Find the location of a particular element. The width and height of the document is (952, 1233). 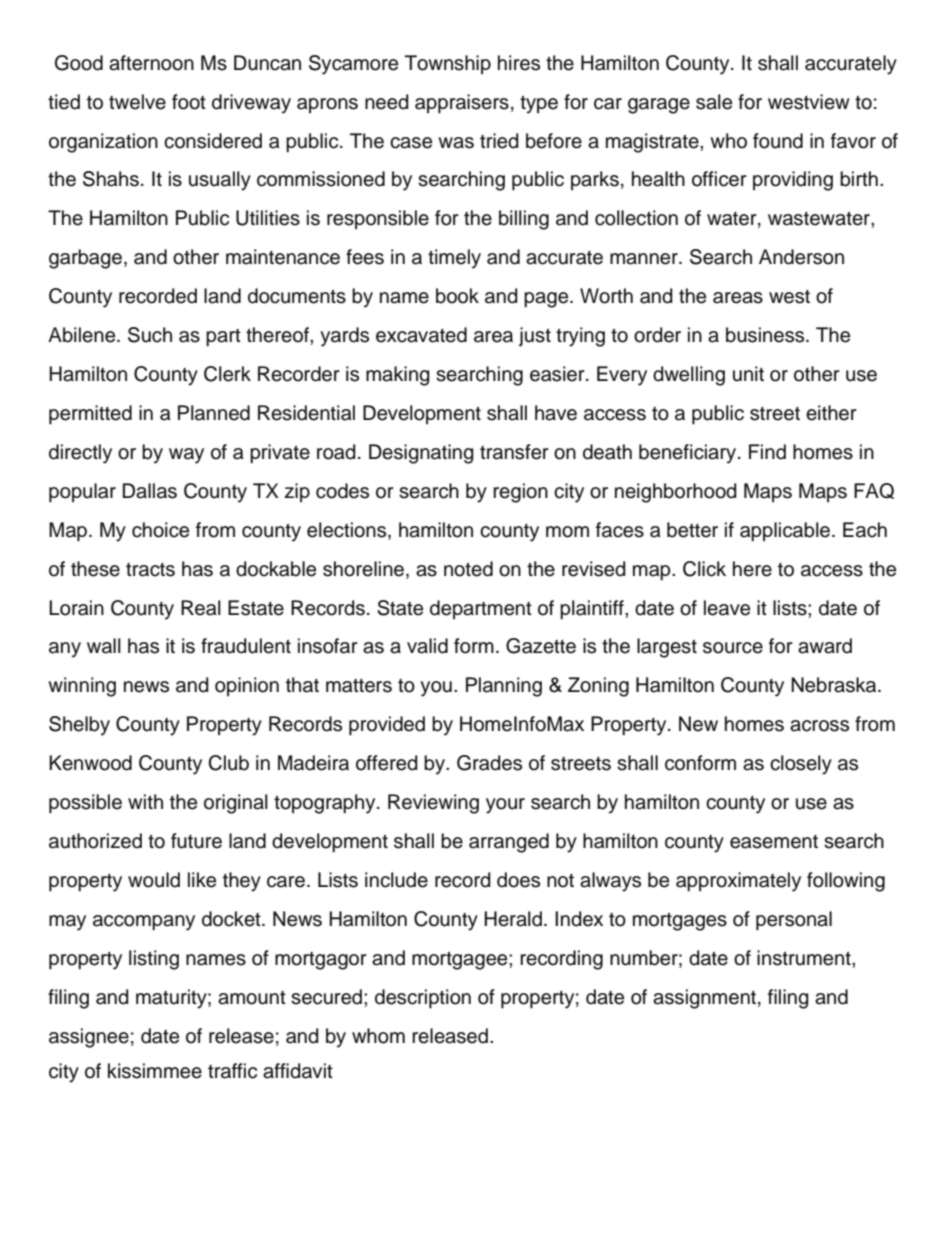

description is located at coordinates (423, 999).
